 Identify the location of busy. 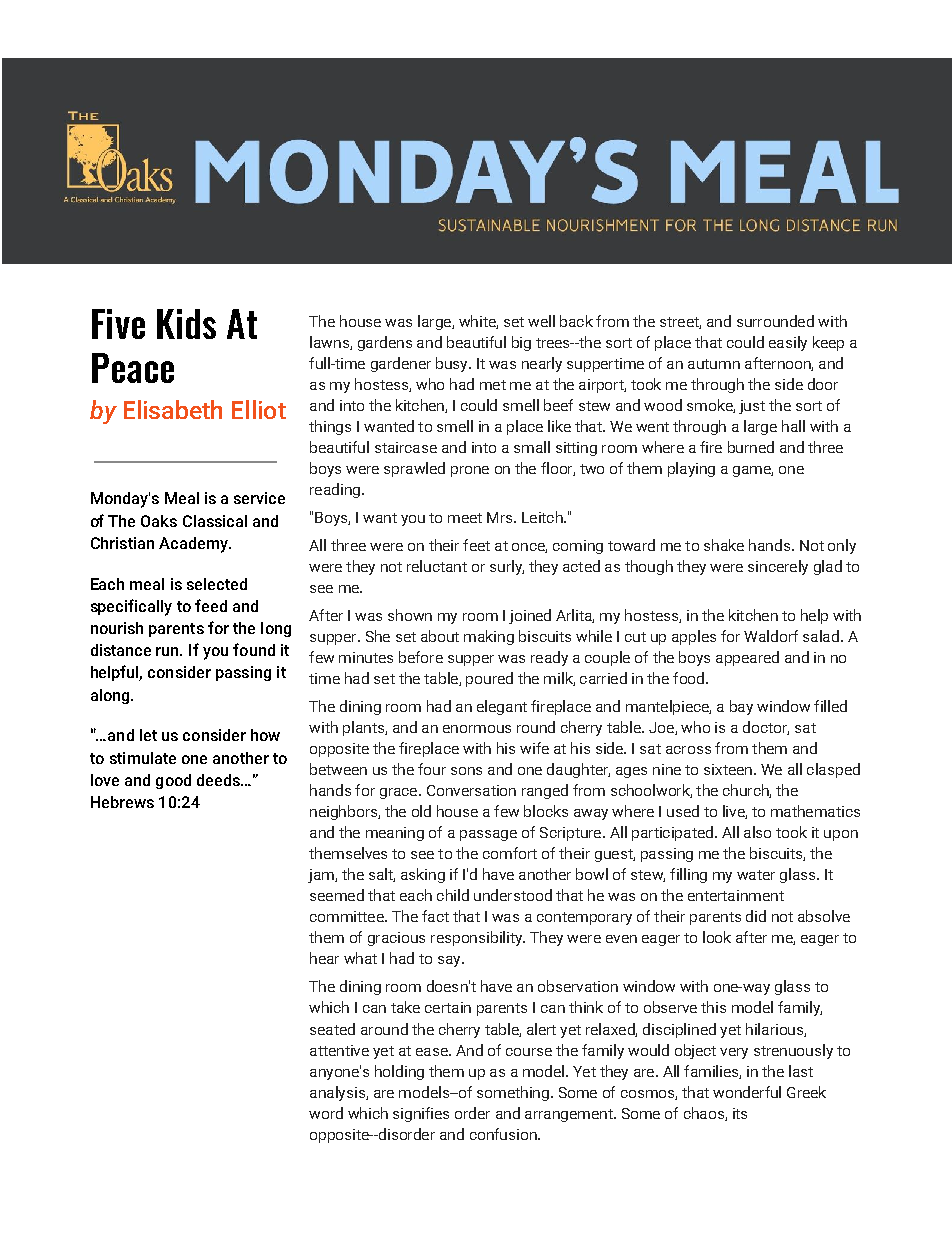
(453, 364).
